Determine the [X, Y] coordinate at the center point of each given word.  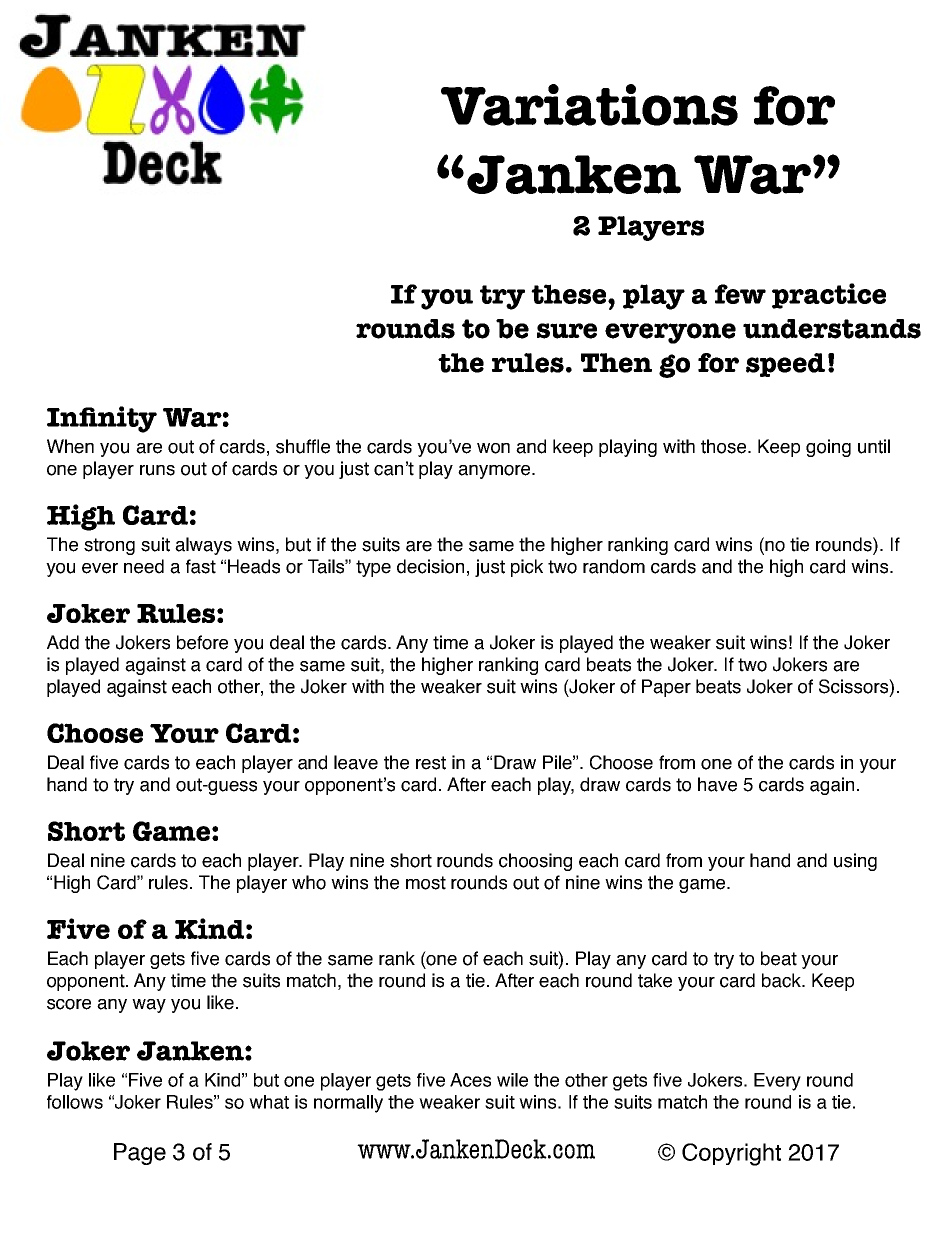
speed [785, 365]
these [570, 294]
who [309, 882]
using [855, 862]
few [740, 294]
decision [430, 566]
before [202, 642]
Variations [589, 105]
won [493, 448]
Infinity [102, 419]
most [426, 883]
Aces [470, 1080]
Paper [666, 688]
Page [140, 1154]
